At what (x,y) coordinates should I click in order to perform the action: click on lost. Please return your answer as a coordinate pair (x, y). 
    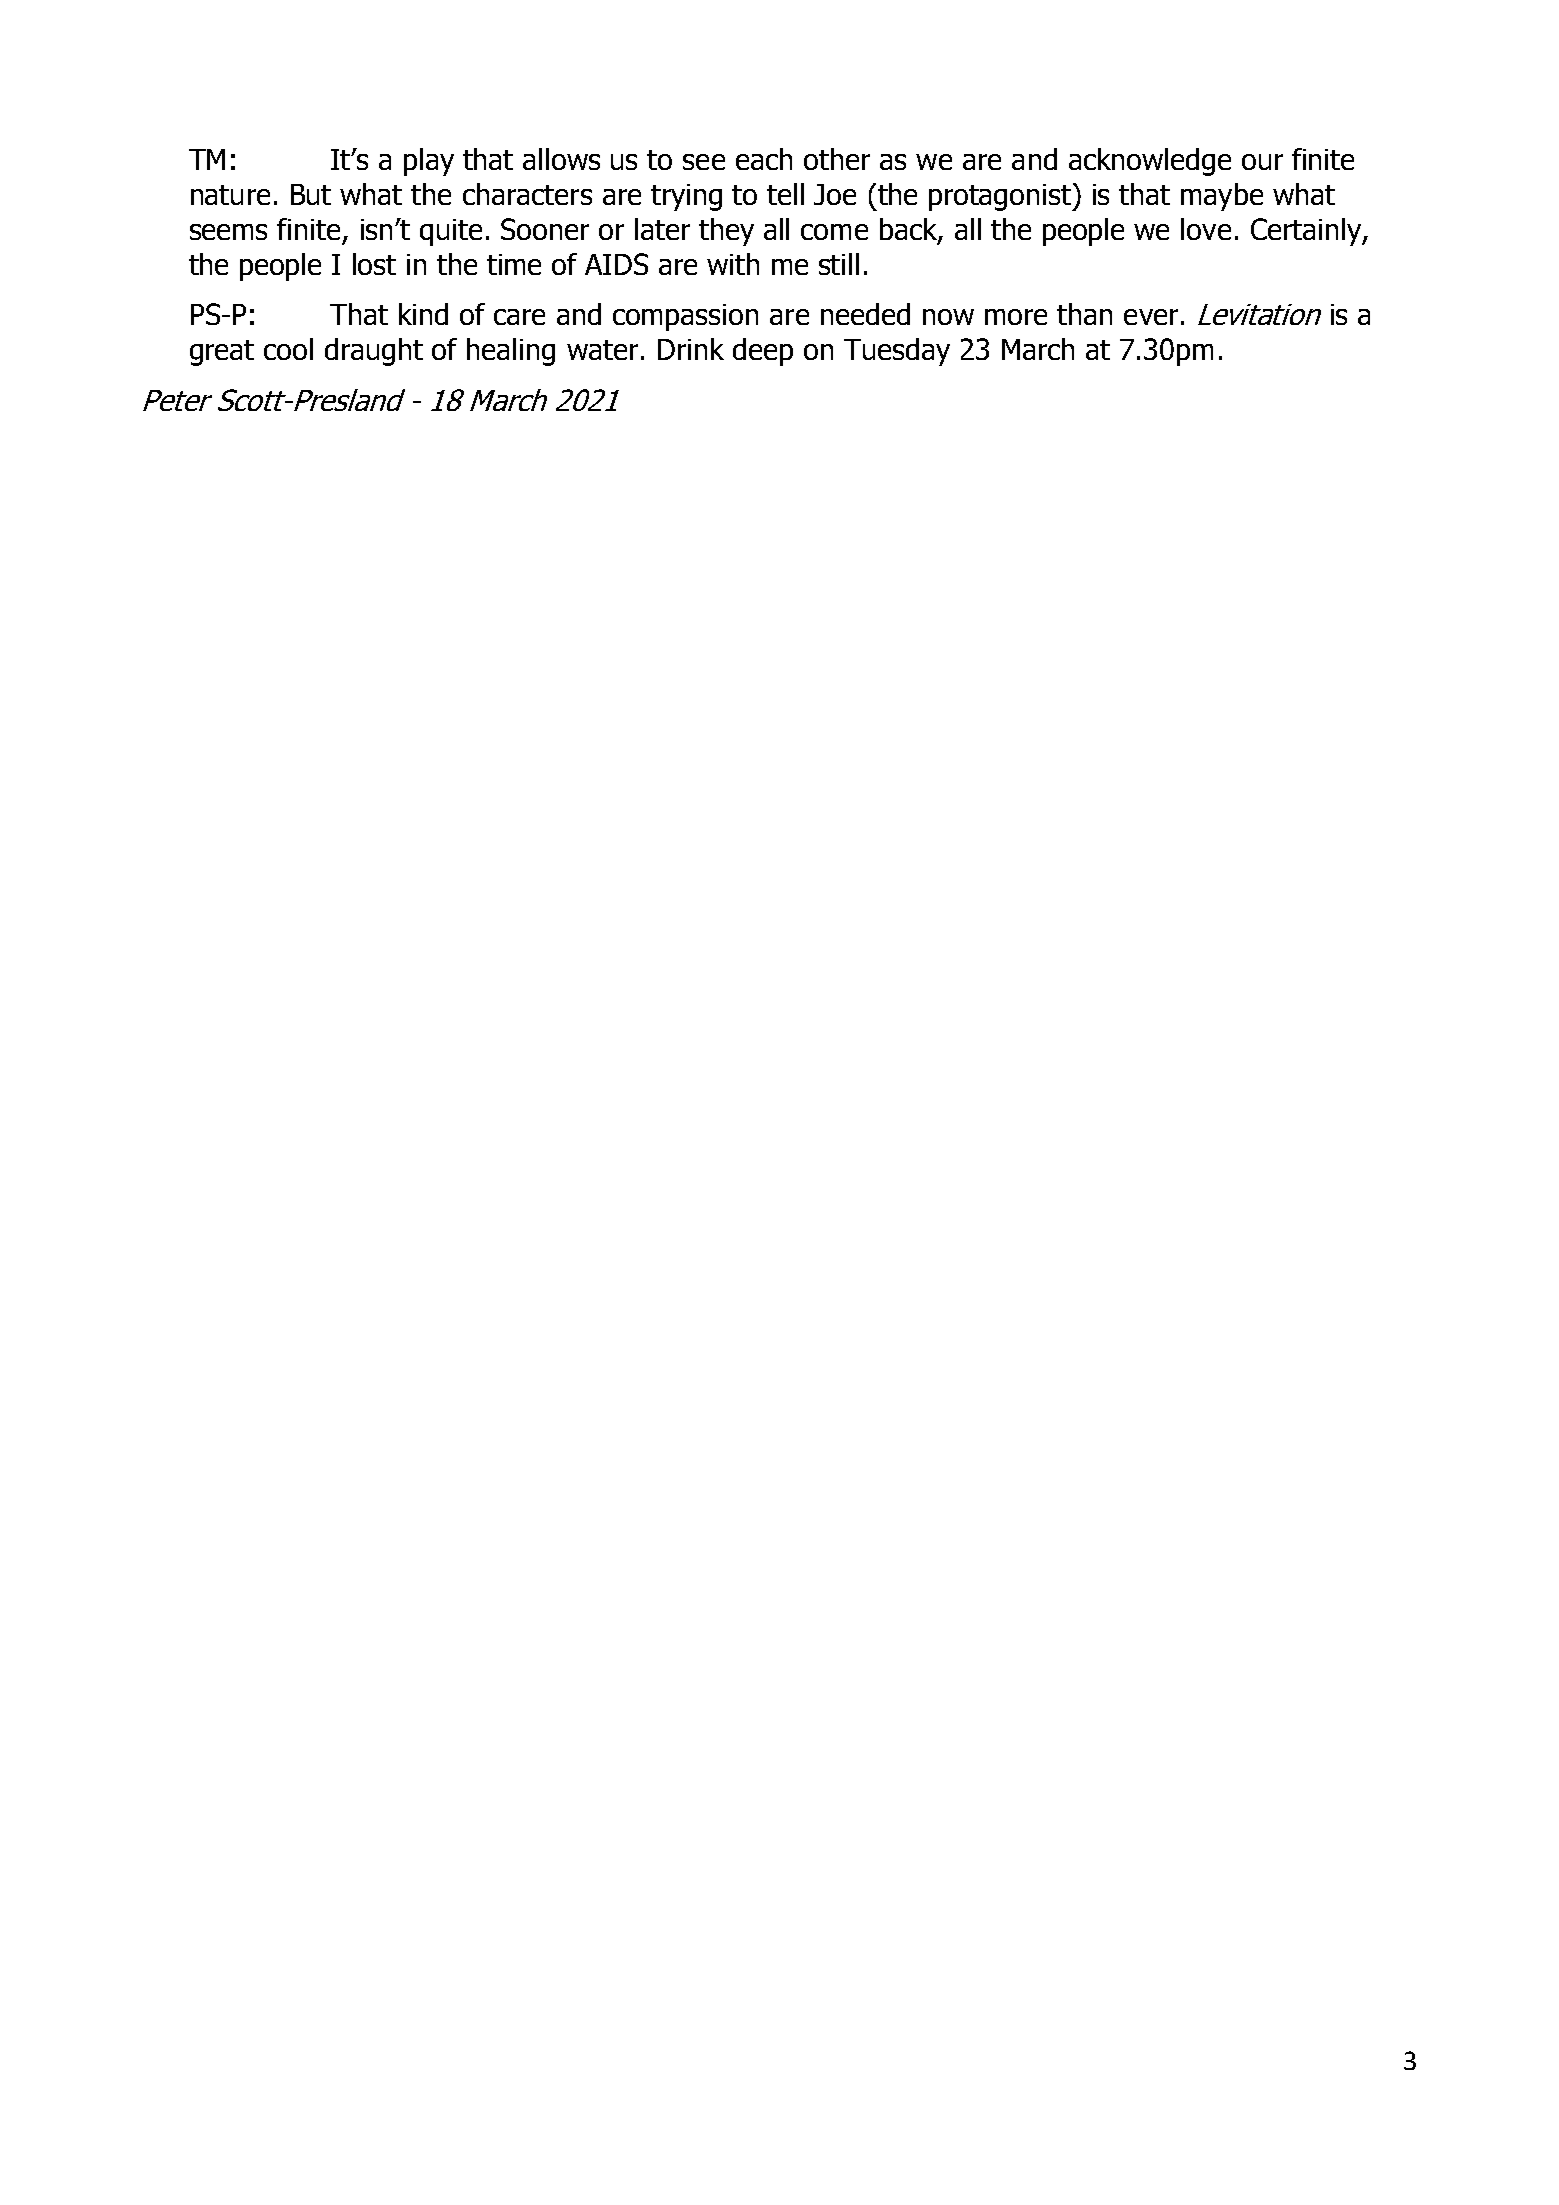
    Looking at the image, I should click on (374, 264).
